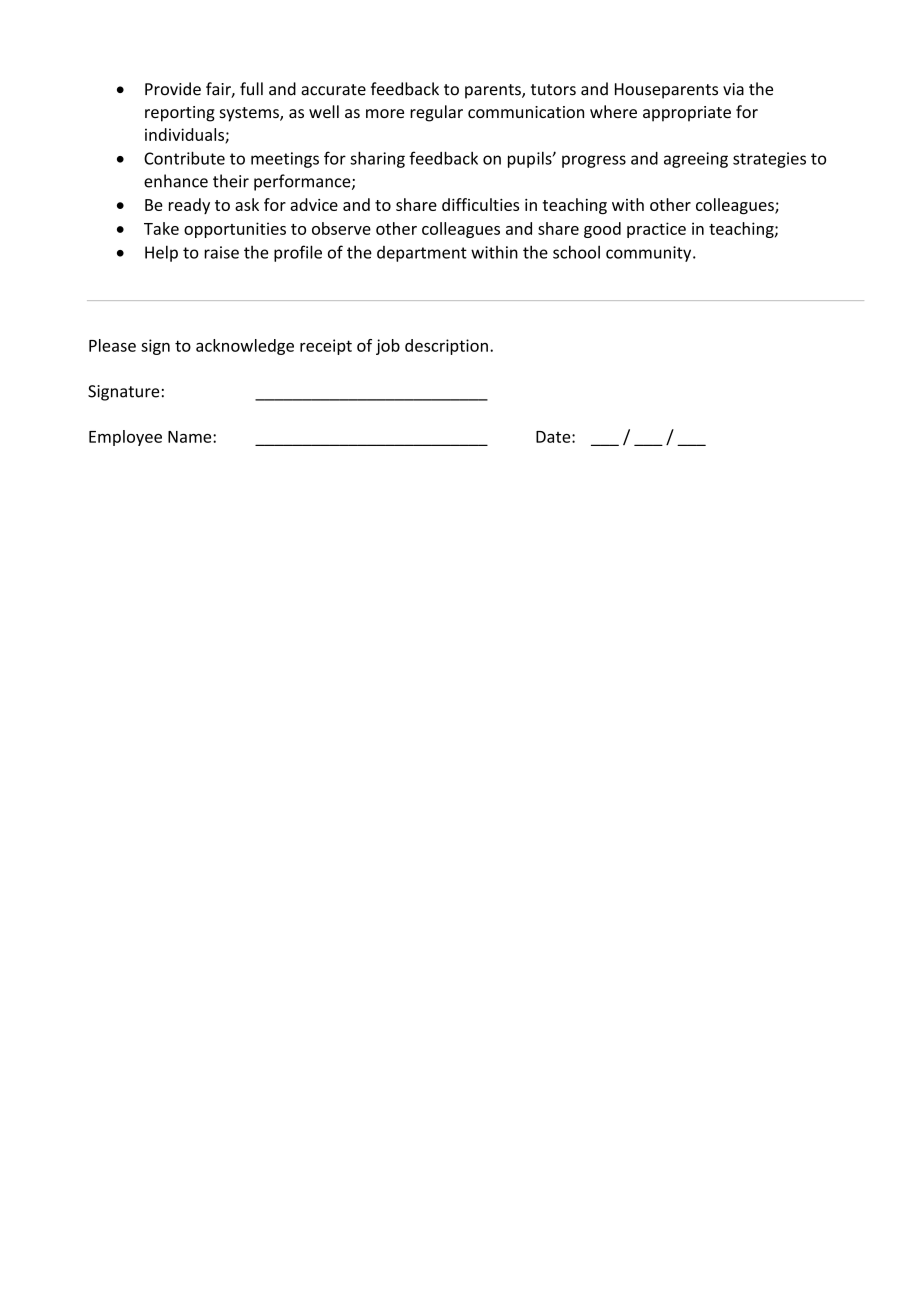 The width and height of the screenshot is (924, 1308). Describe the element at coordinates (191, 437) in the screenshot. I see `Name` at that location.
